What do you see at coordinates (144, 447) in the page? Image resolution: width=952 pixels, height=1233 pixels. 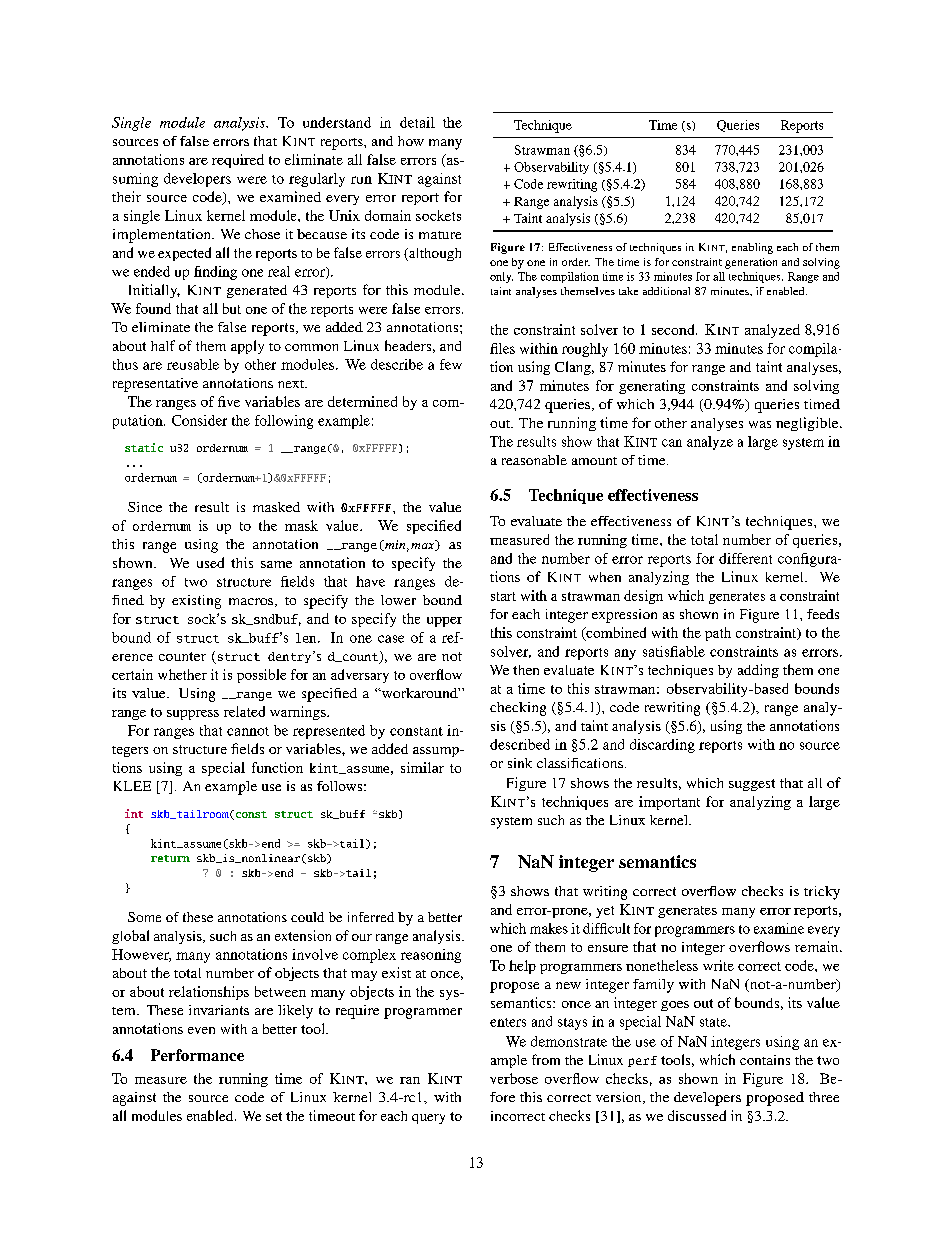 I see `static` at bounding box center [144, 447].
